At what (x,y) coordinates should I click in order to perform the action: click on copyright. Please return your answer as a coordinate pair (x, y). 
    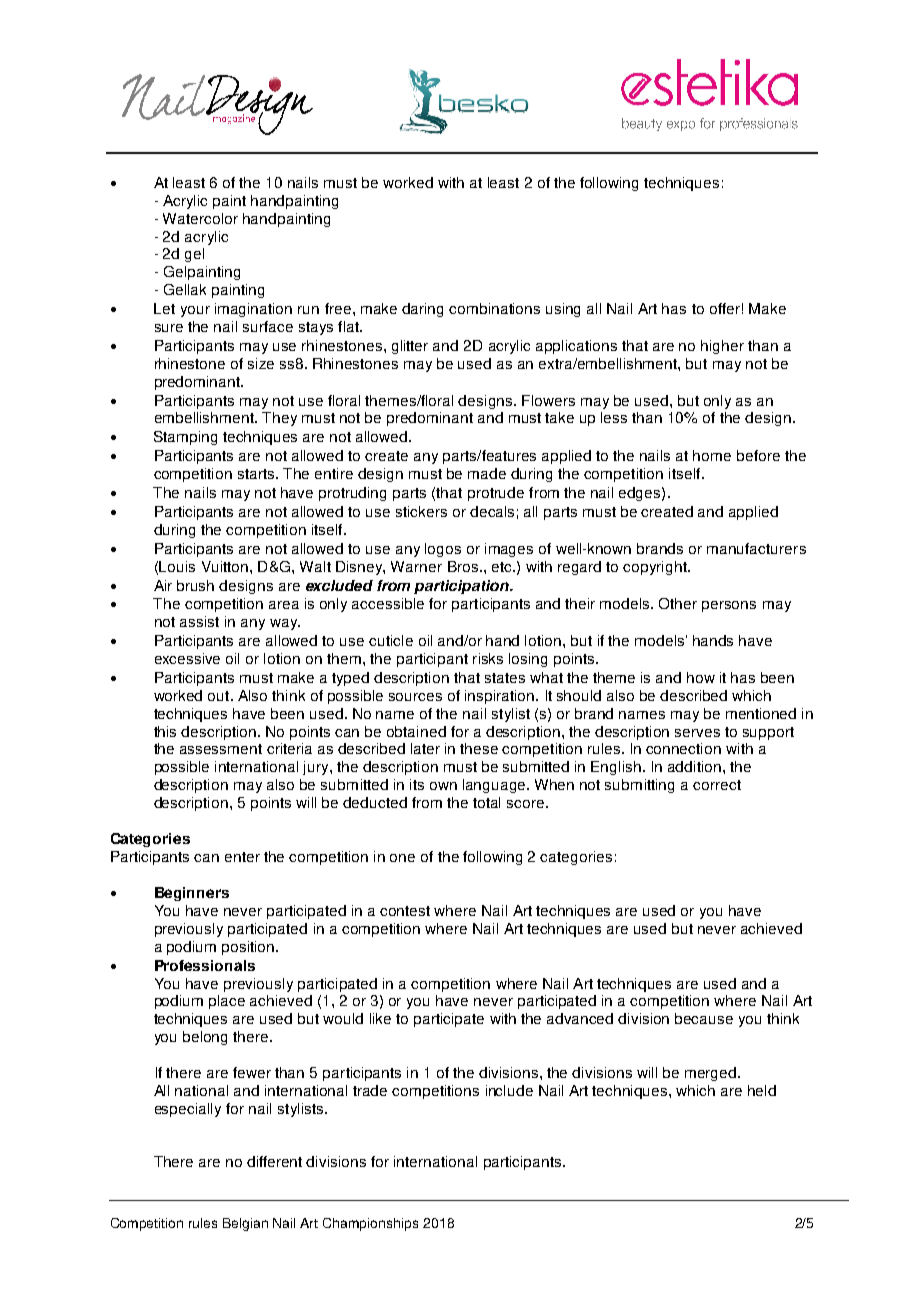
    Looking at the image, I should click on (656, 568).
